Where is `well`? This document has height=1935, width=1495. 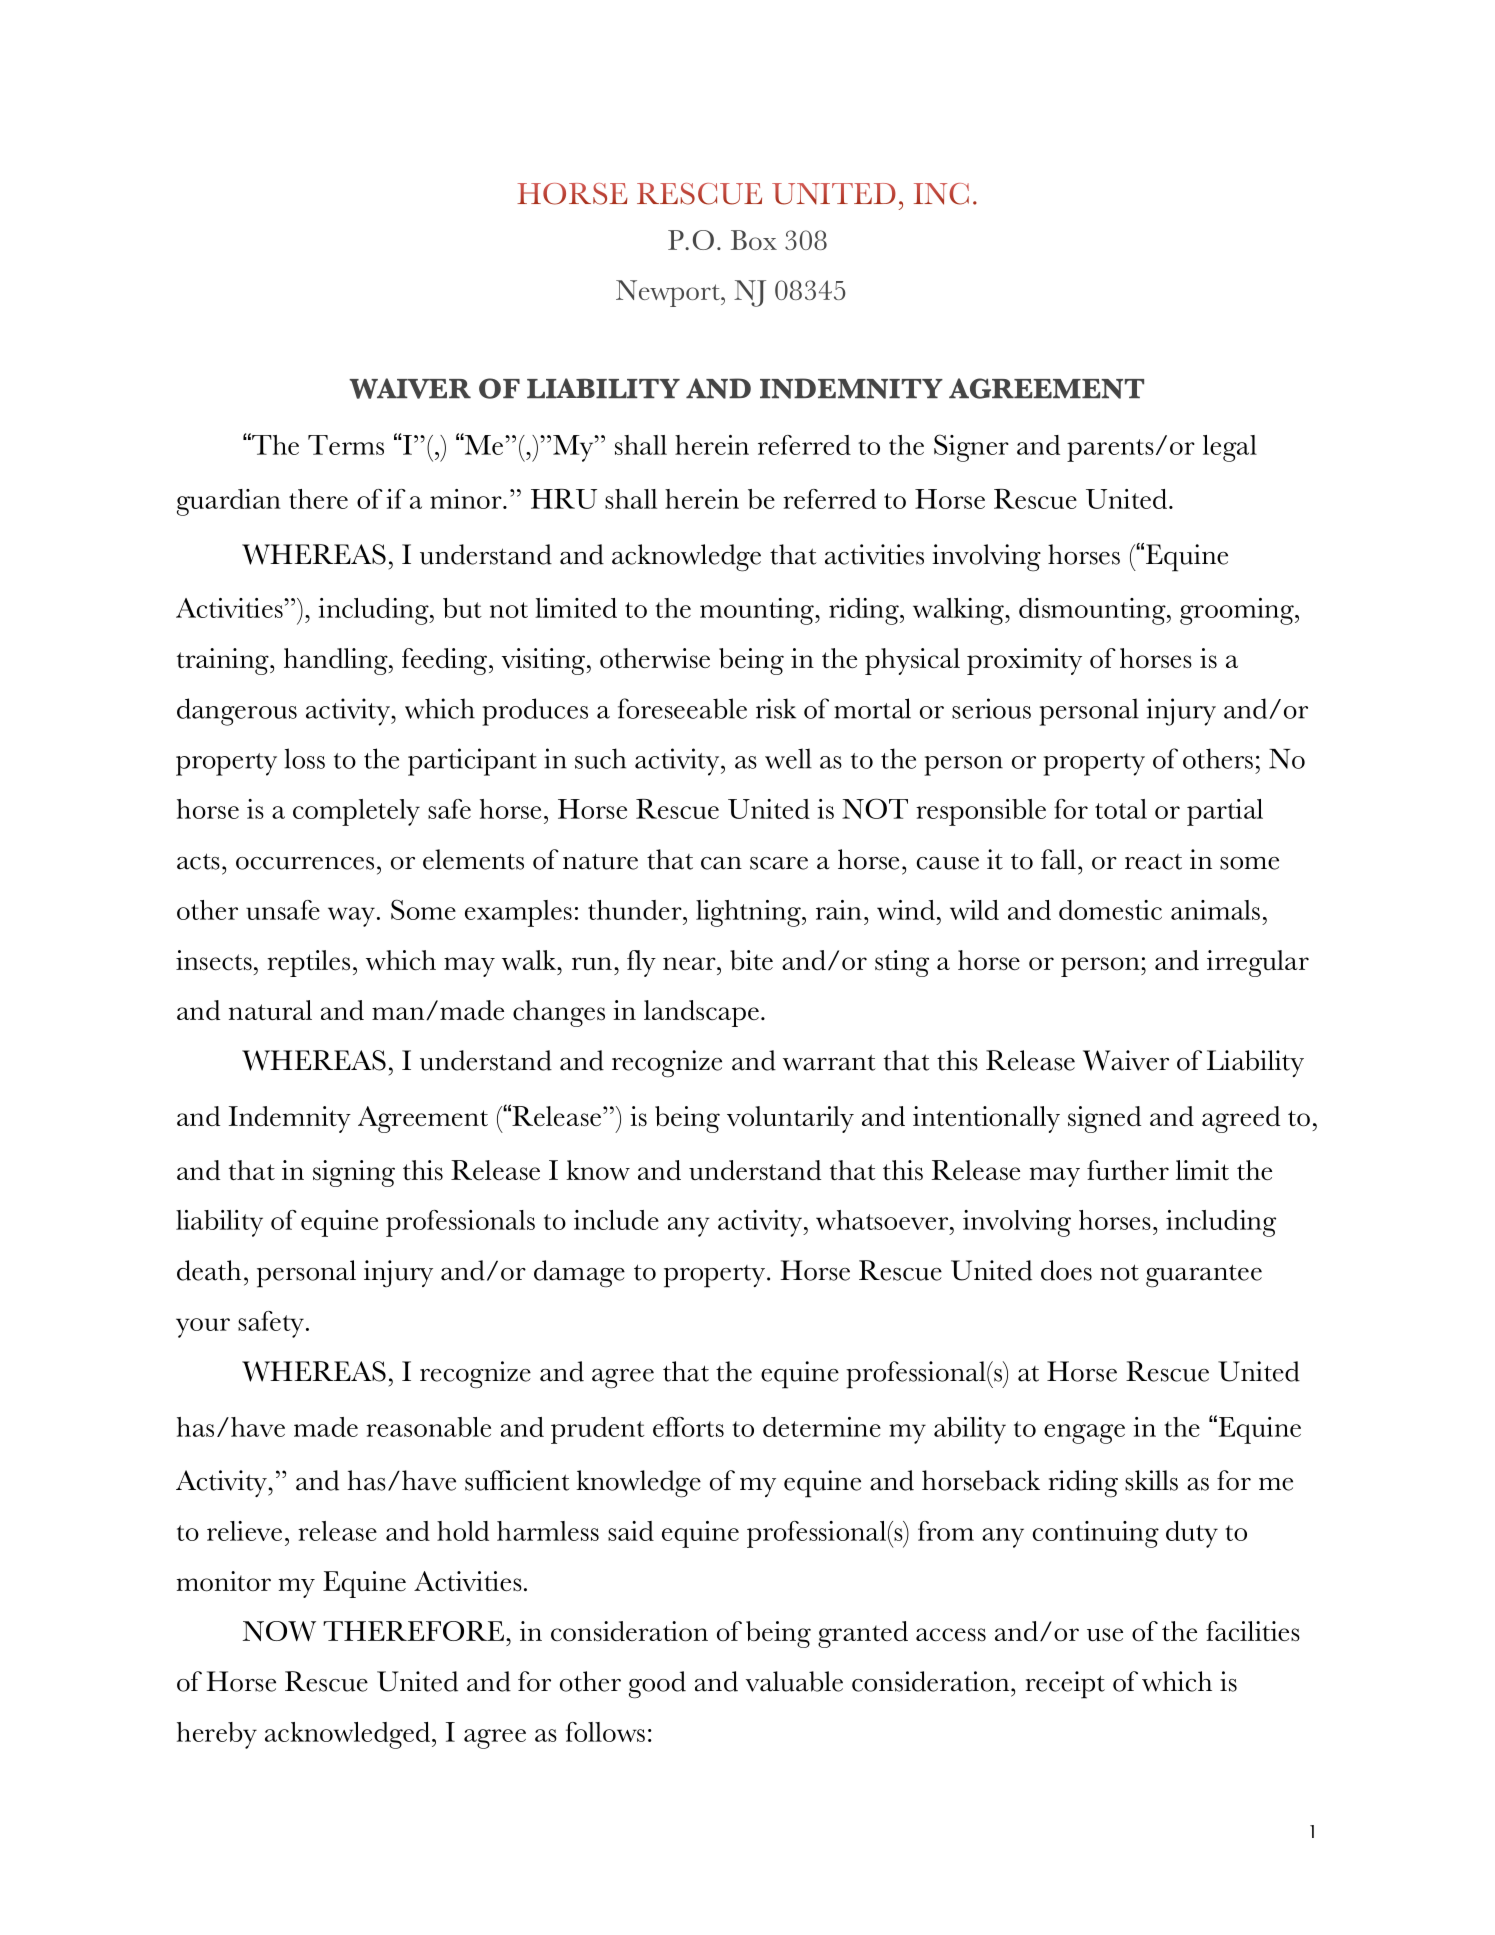
well is located at coordinates (788, 758).
